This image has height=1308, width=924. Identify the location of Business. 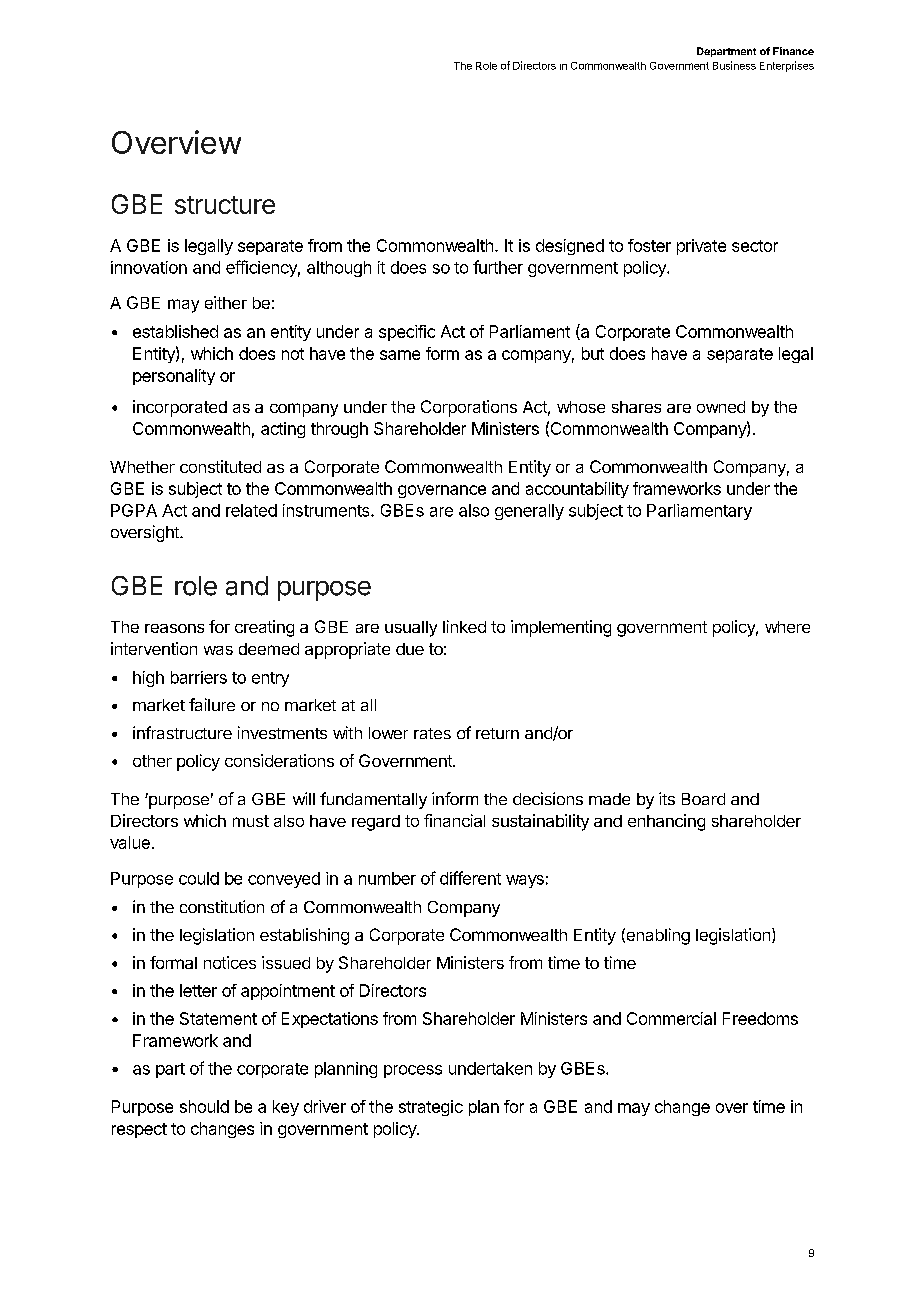
(734, 65).
